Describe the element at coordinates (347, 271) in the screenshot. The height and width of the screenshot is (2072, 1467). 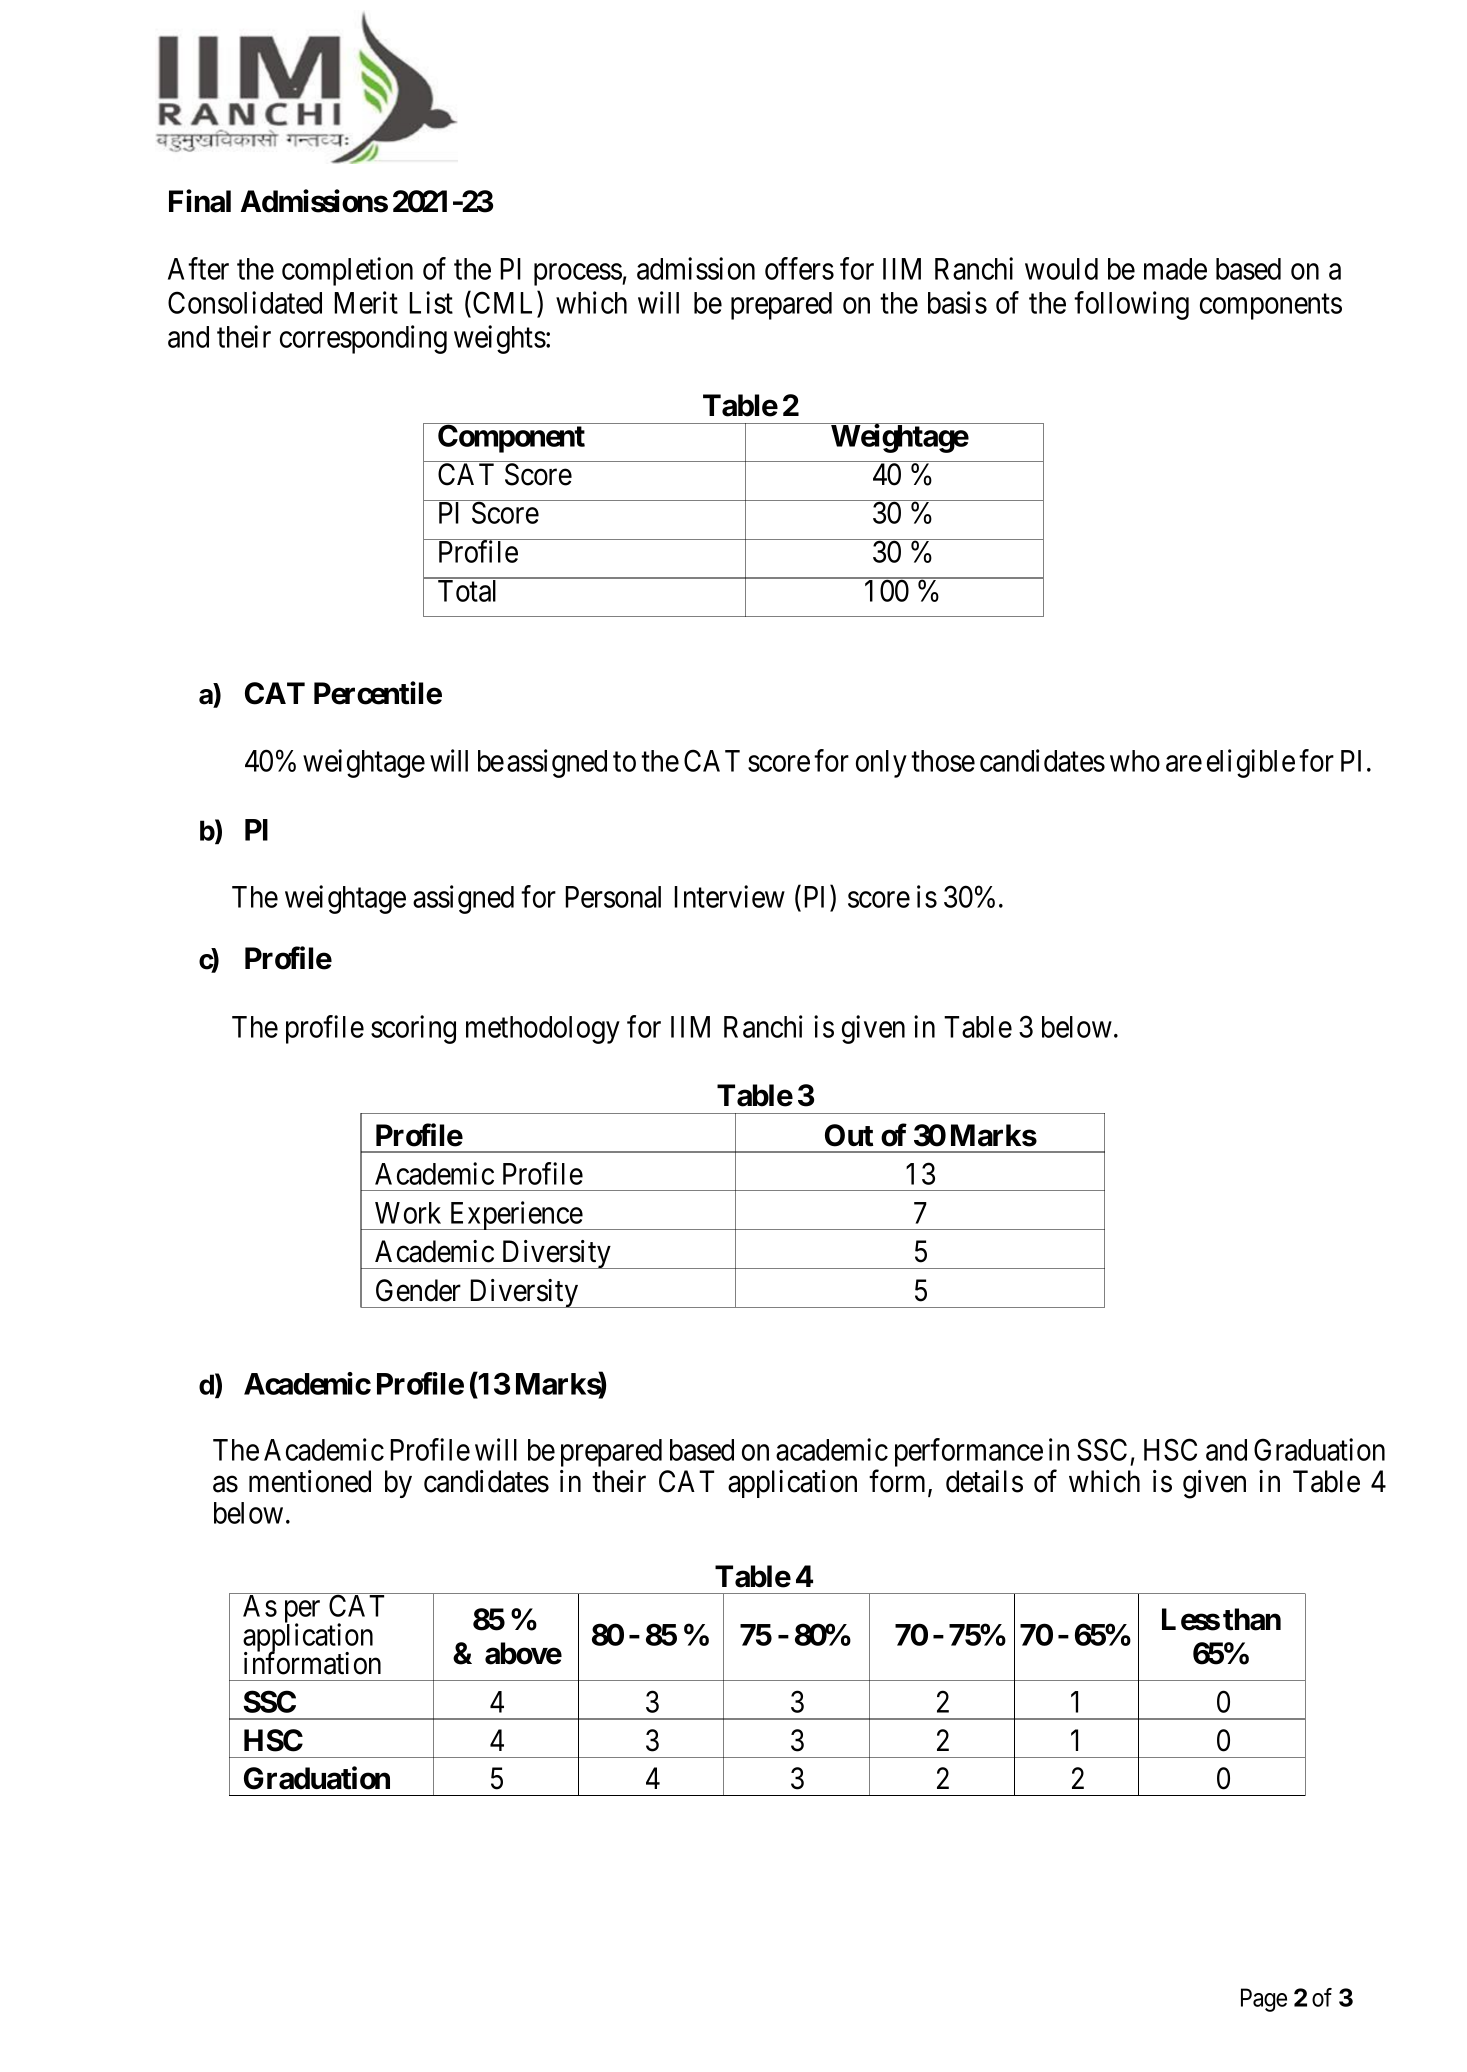
I see `completion` at that location.
